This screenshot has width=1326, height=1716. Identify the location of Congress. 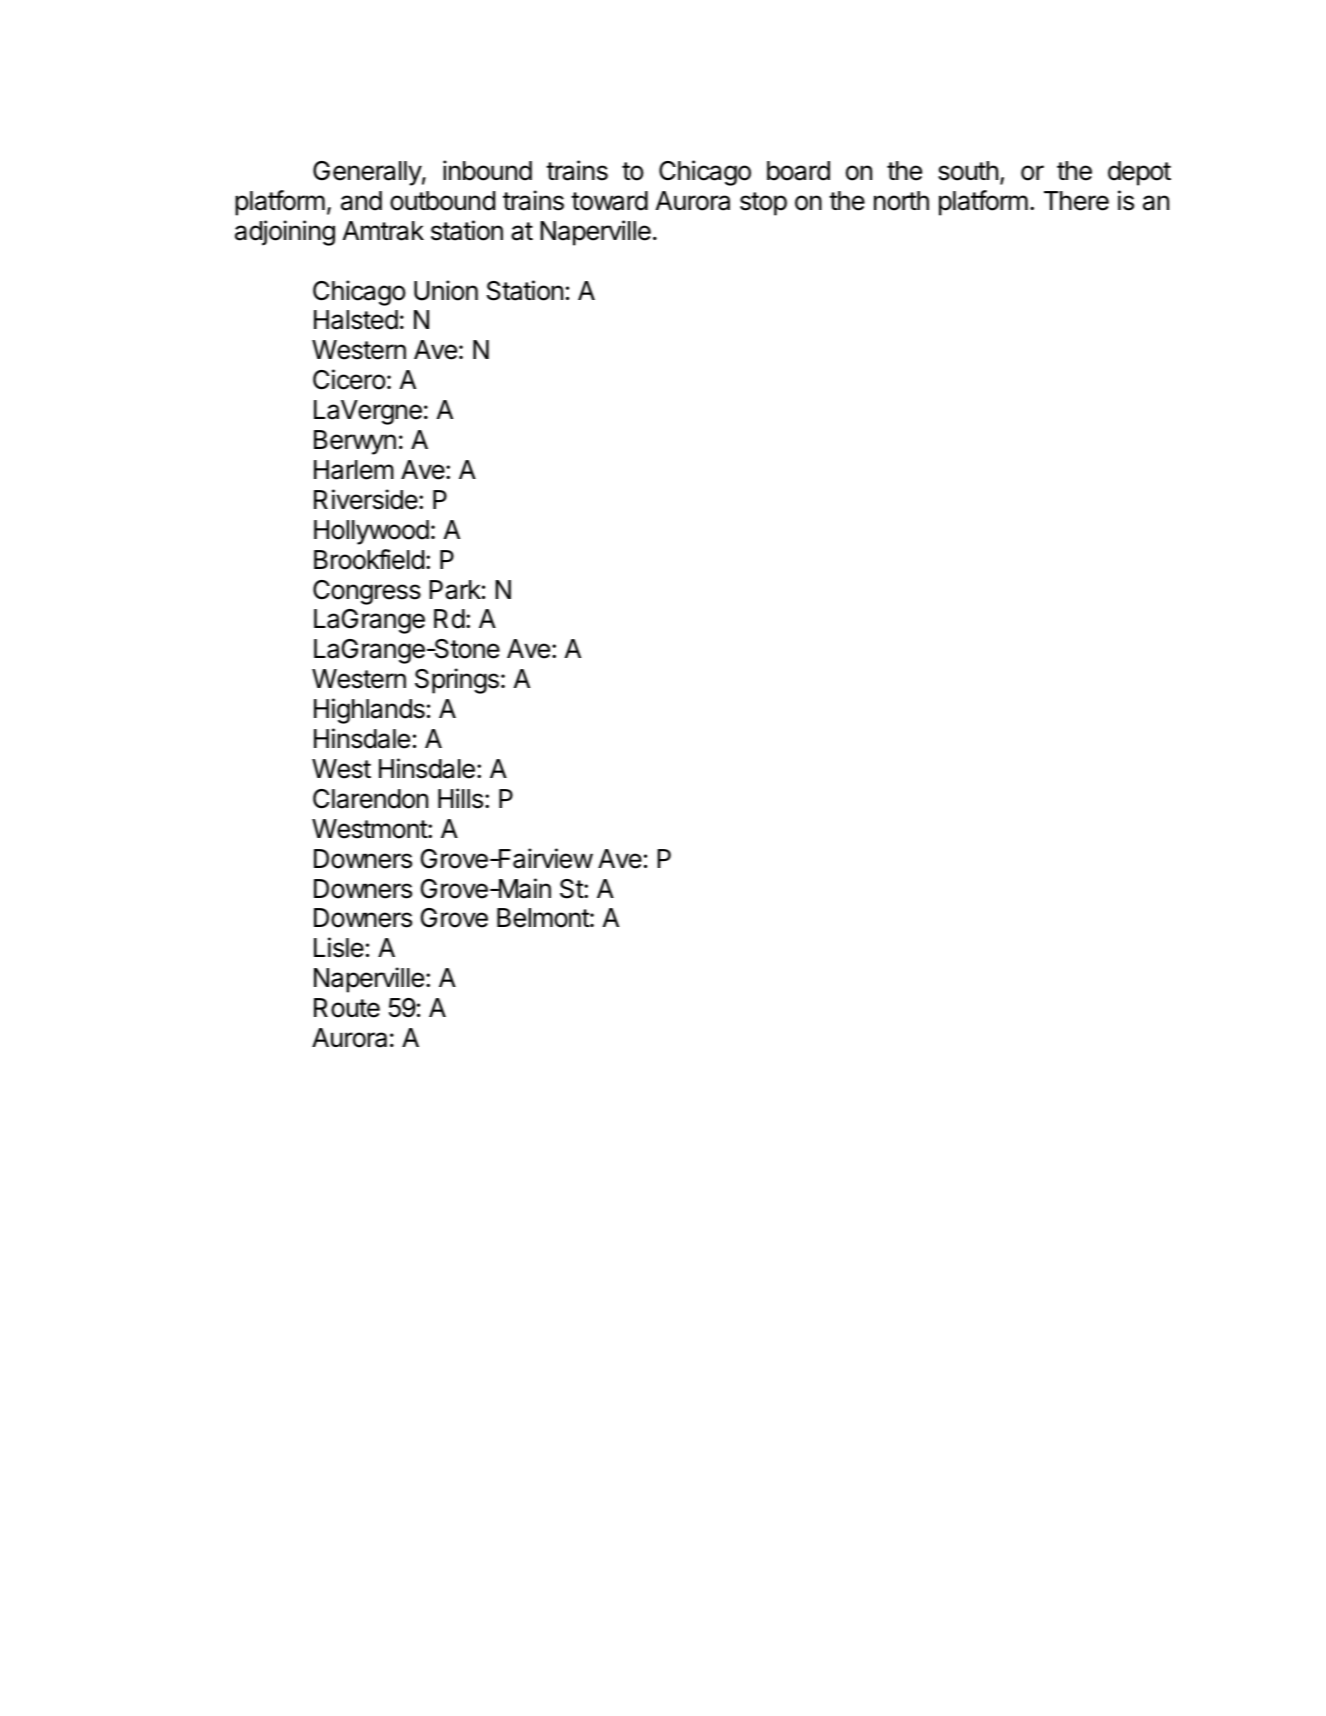
(367, 592).
